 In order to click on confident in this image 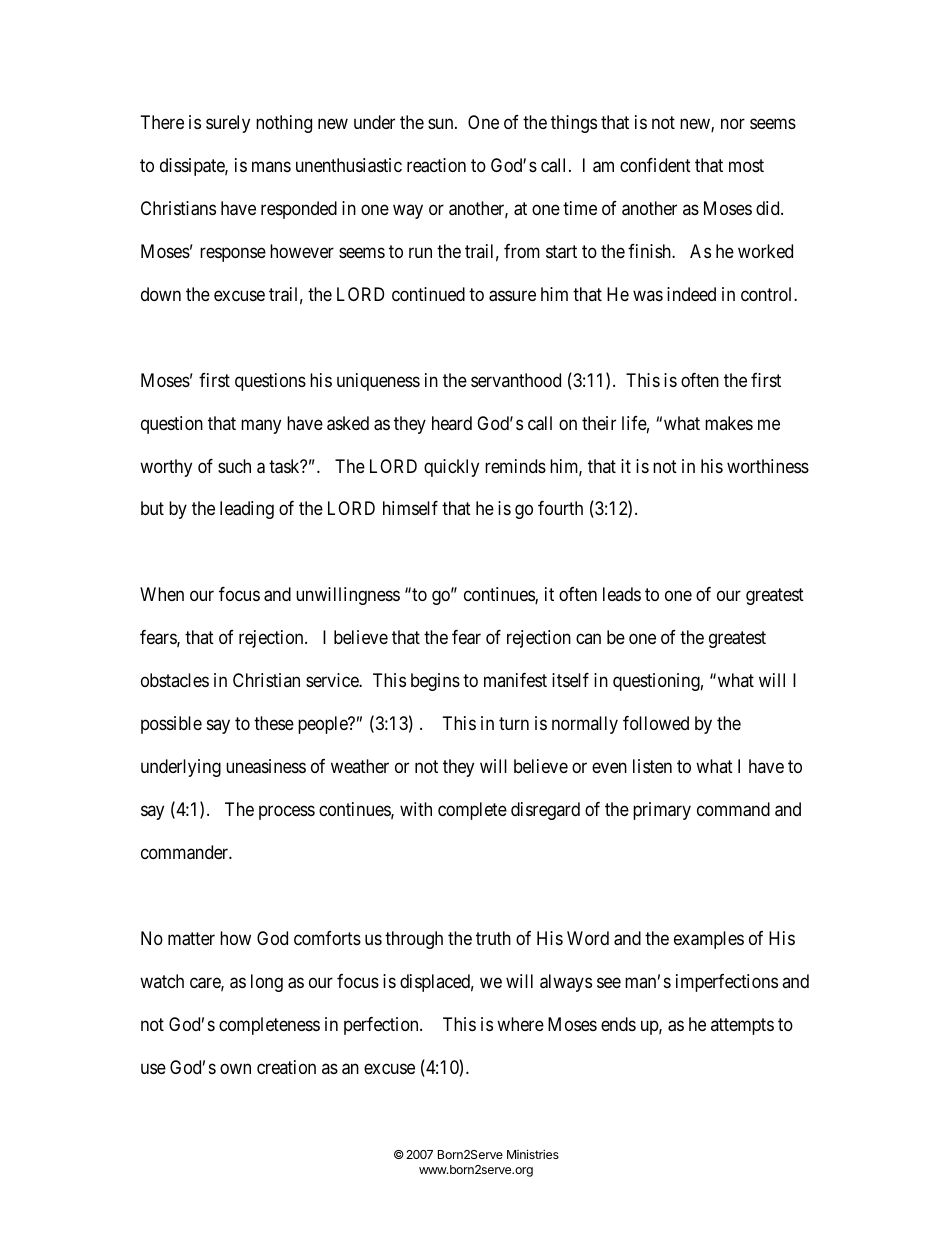, I will do `click(655, 165)`.
